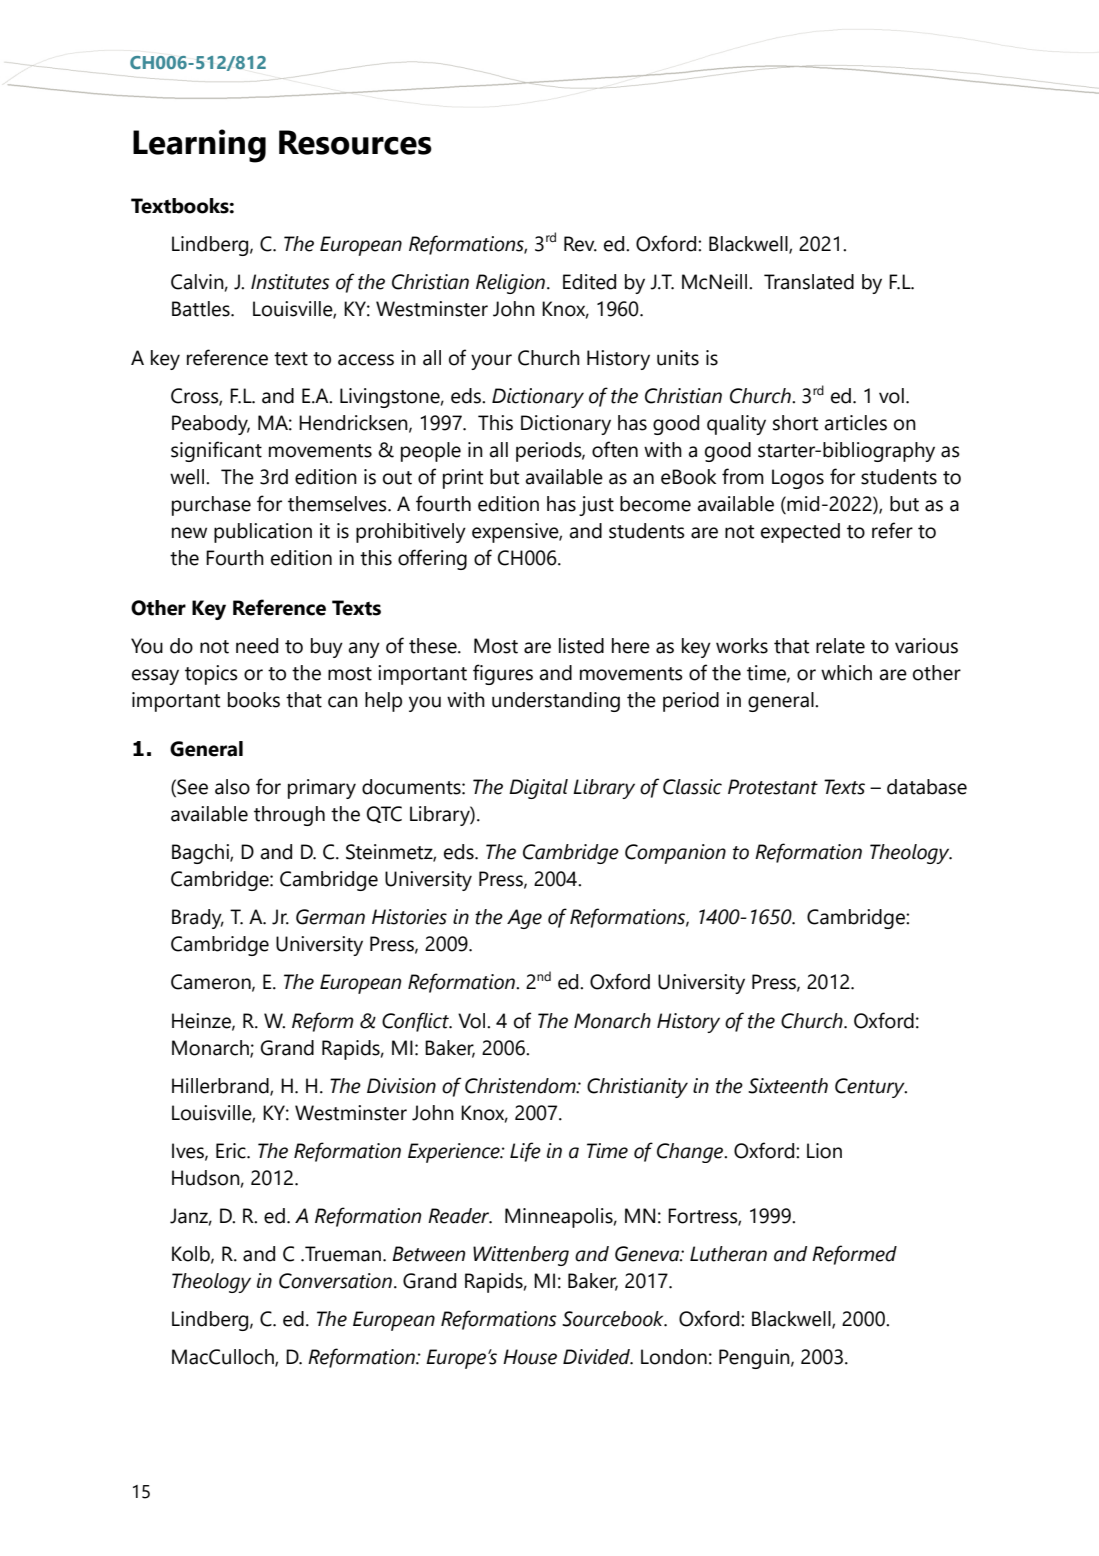  What do you see at coordinates (538, 789) in the document?
I see `Digital` at bounding box center [538, 789].
